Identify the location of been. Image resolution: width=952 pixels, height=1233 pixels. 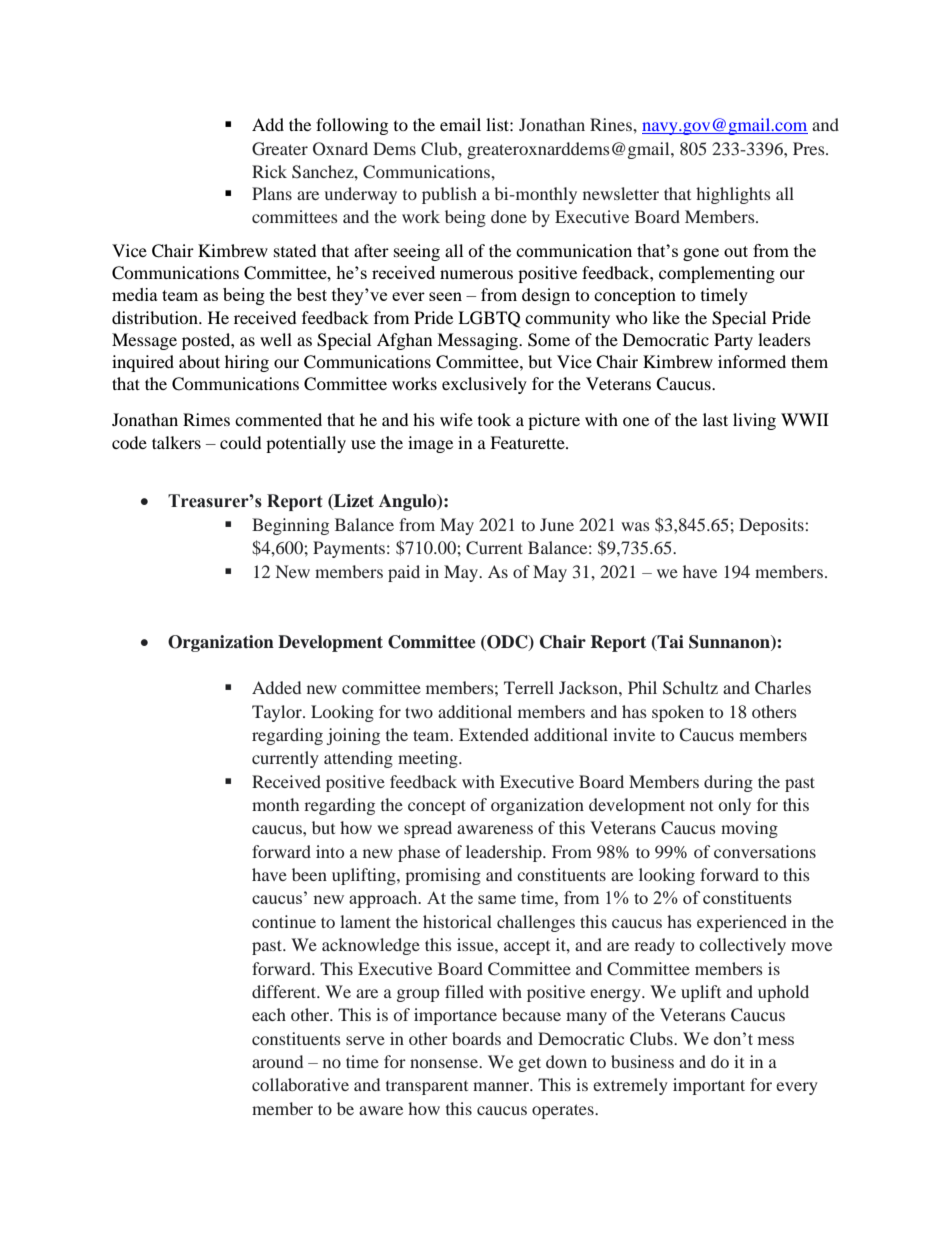
(309, 874).
